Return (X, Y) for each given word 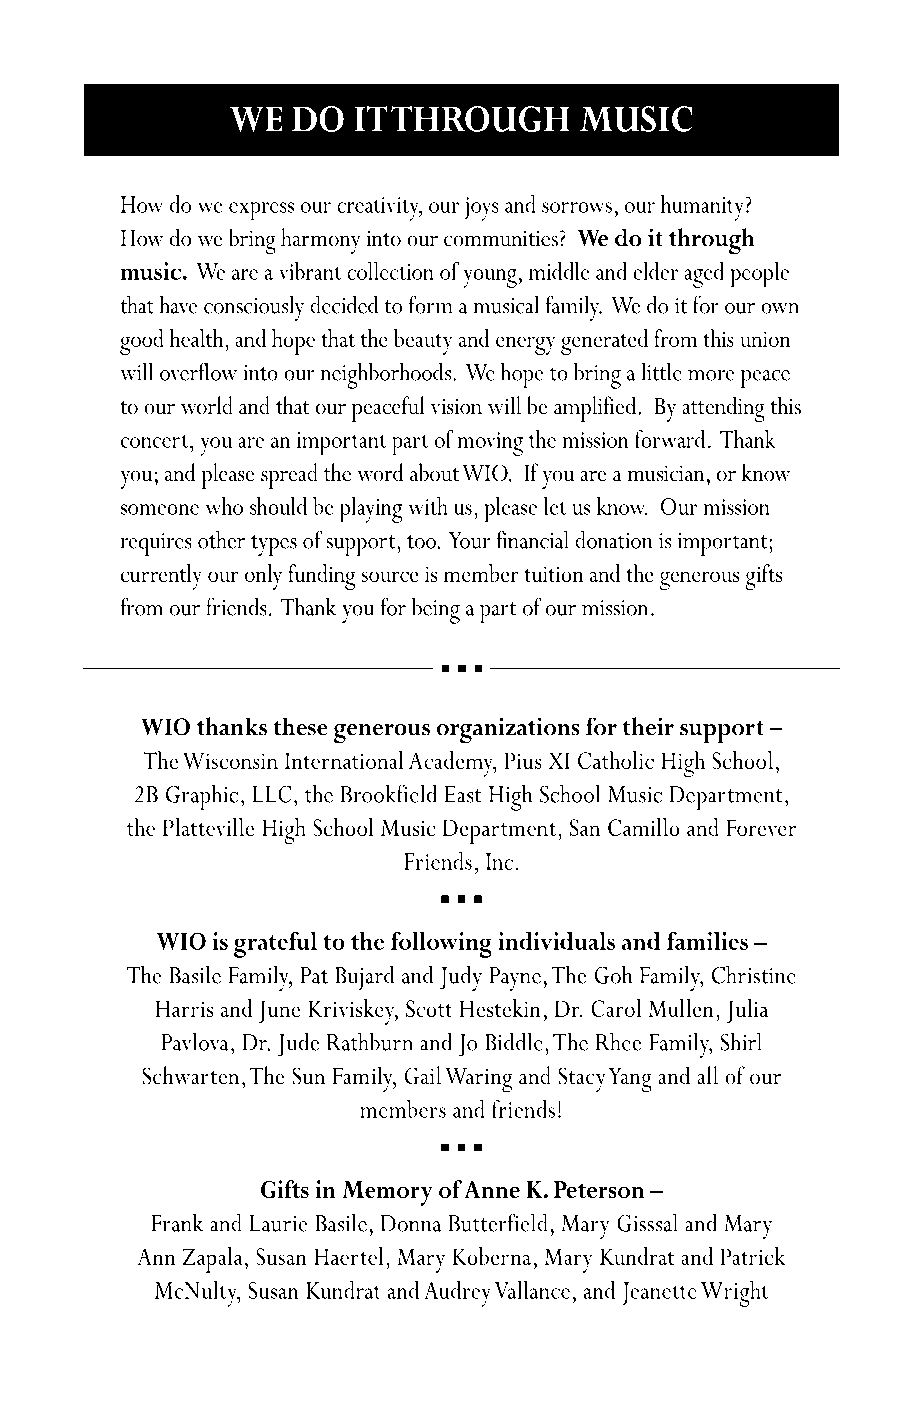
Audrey (457, 1294)
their (648, 726)
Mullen (681, 1008)
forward (670, 439)
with (428, 506)
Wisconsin (230, 760)
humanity (703, 208)
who (224, 506)
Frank (177, 1222)
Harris (184, 1008)
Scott (429, 1008)
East (462, 794)
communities (501, 239)
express (261, 211)
